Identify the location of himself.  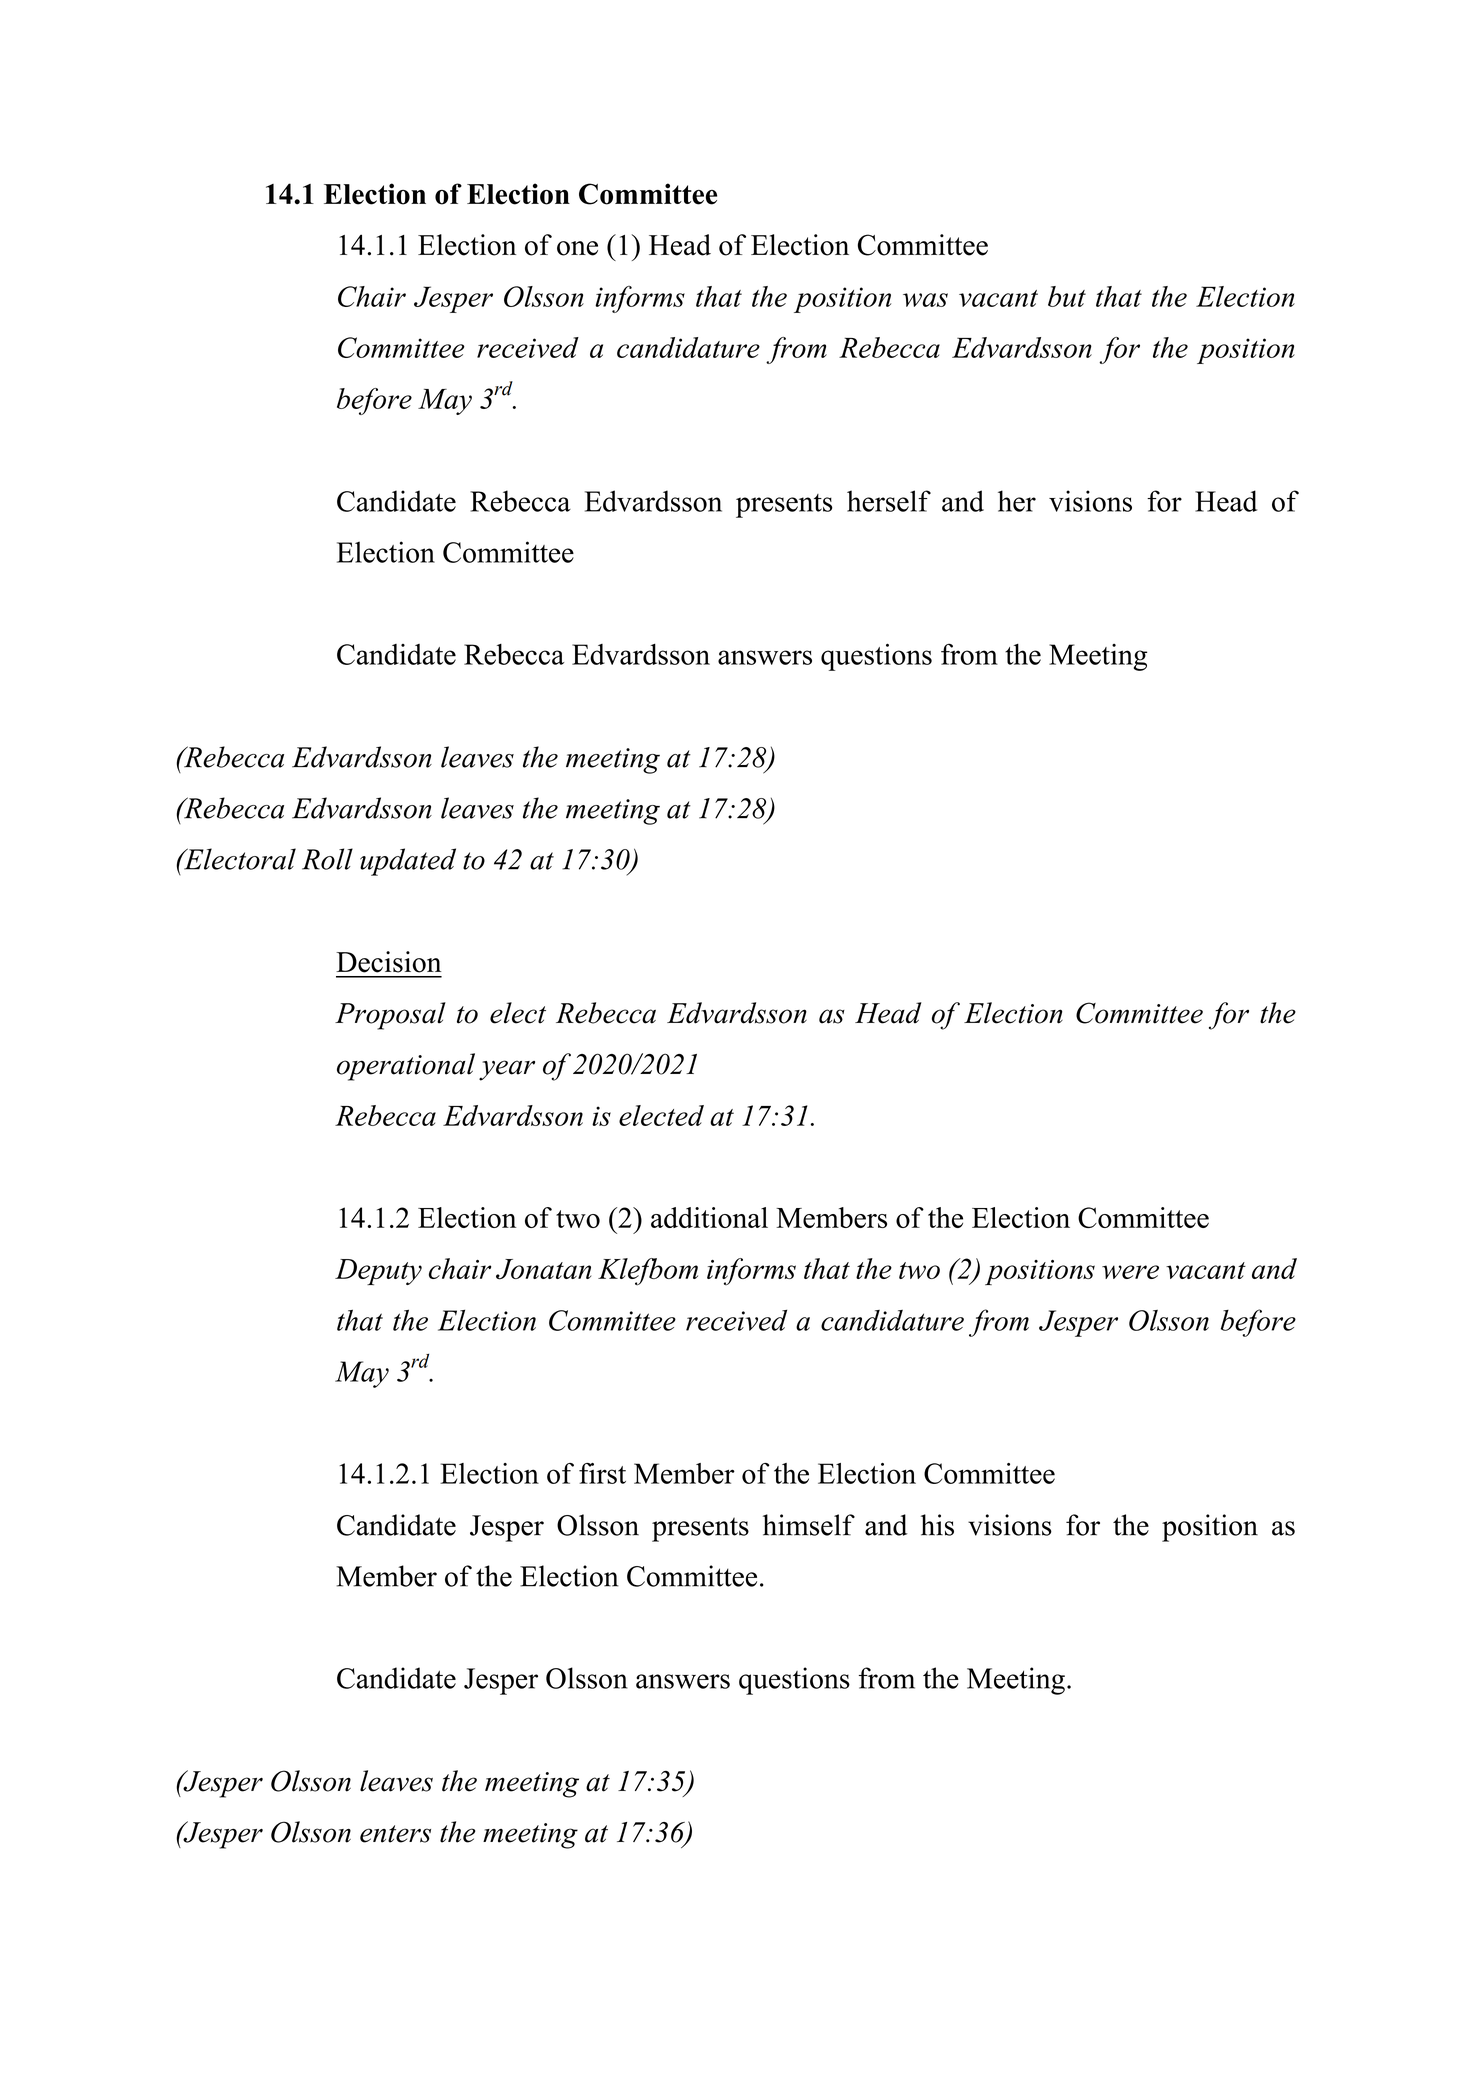
(809, 1525).
